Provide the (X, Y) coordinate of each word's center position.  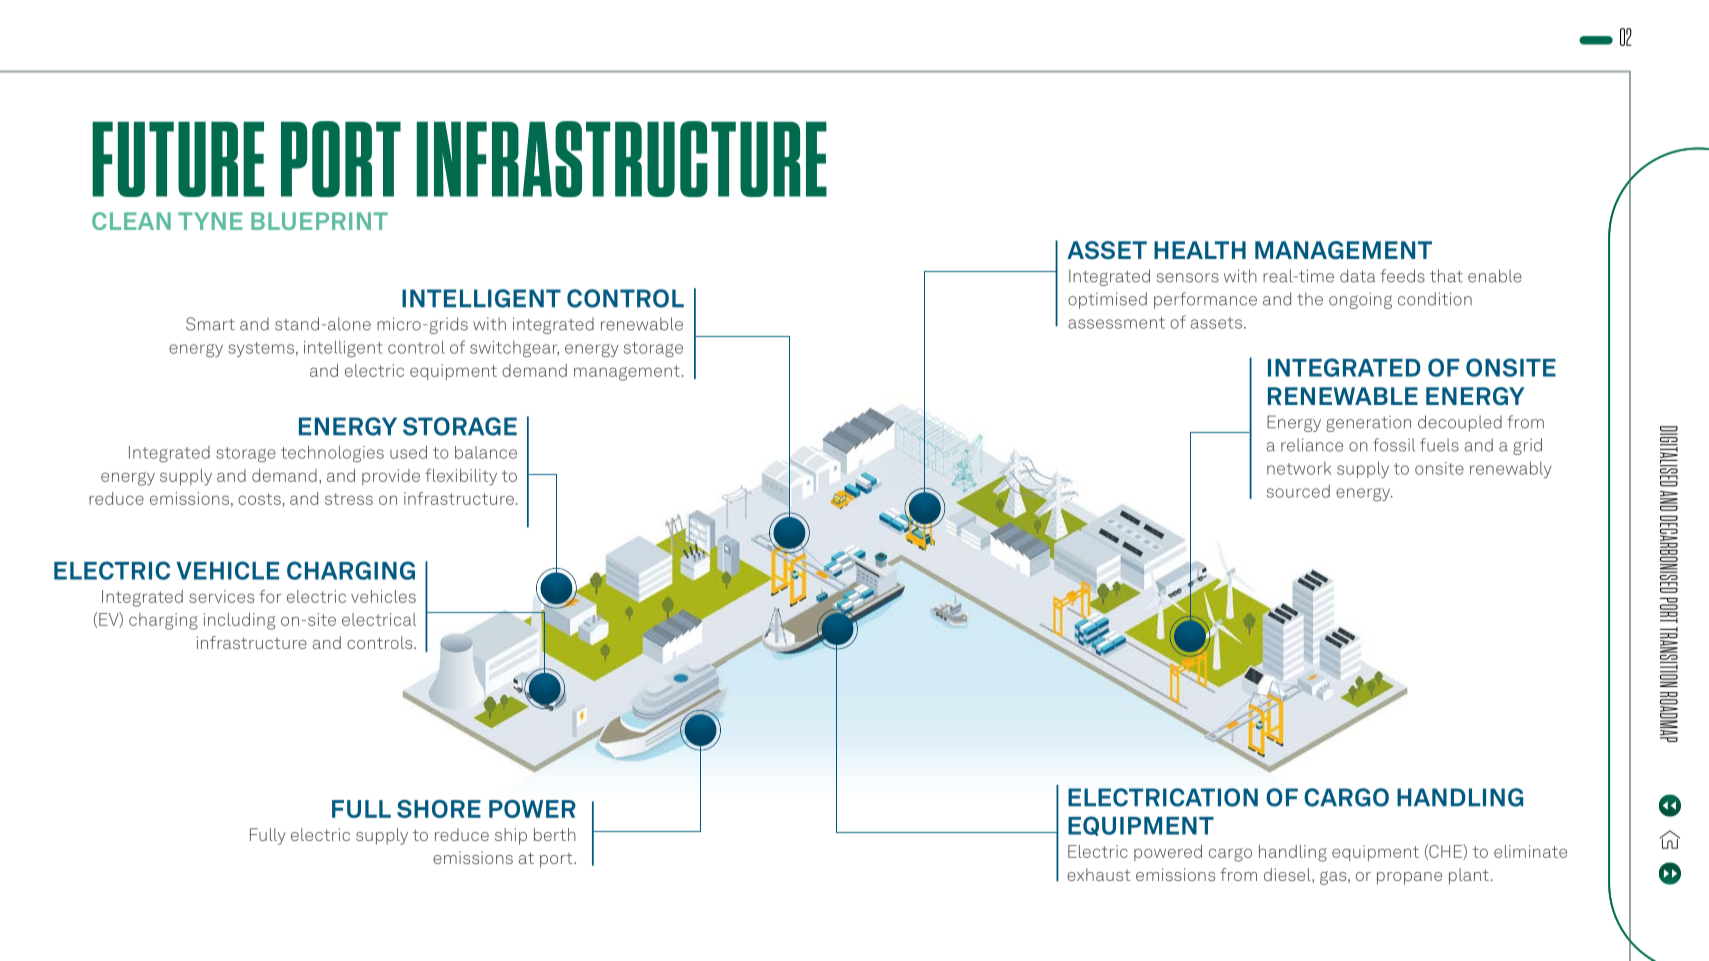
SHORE (439, 809)
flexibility (461, 477)
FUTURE (178, 159)
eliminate (1530, 851)
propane (1409, 878)
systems (261, 349)
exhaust (1099, 874)
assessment (1116, 323)
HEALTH (1200, 250)
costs (259, 499)
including (239, 621)
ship (511, 836)
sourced (1298, 491)
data (1357, 276)
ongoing (1360, 300)
